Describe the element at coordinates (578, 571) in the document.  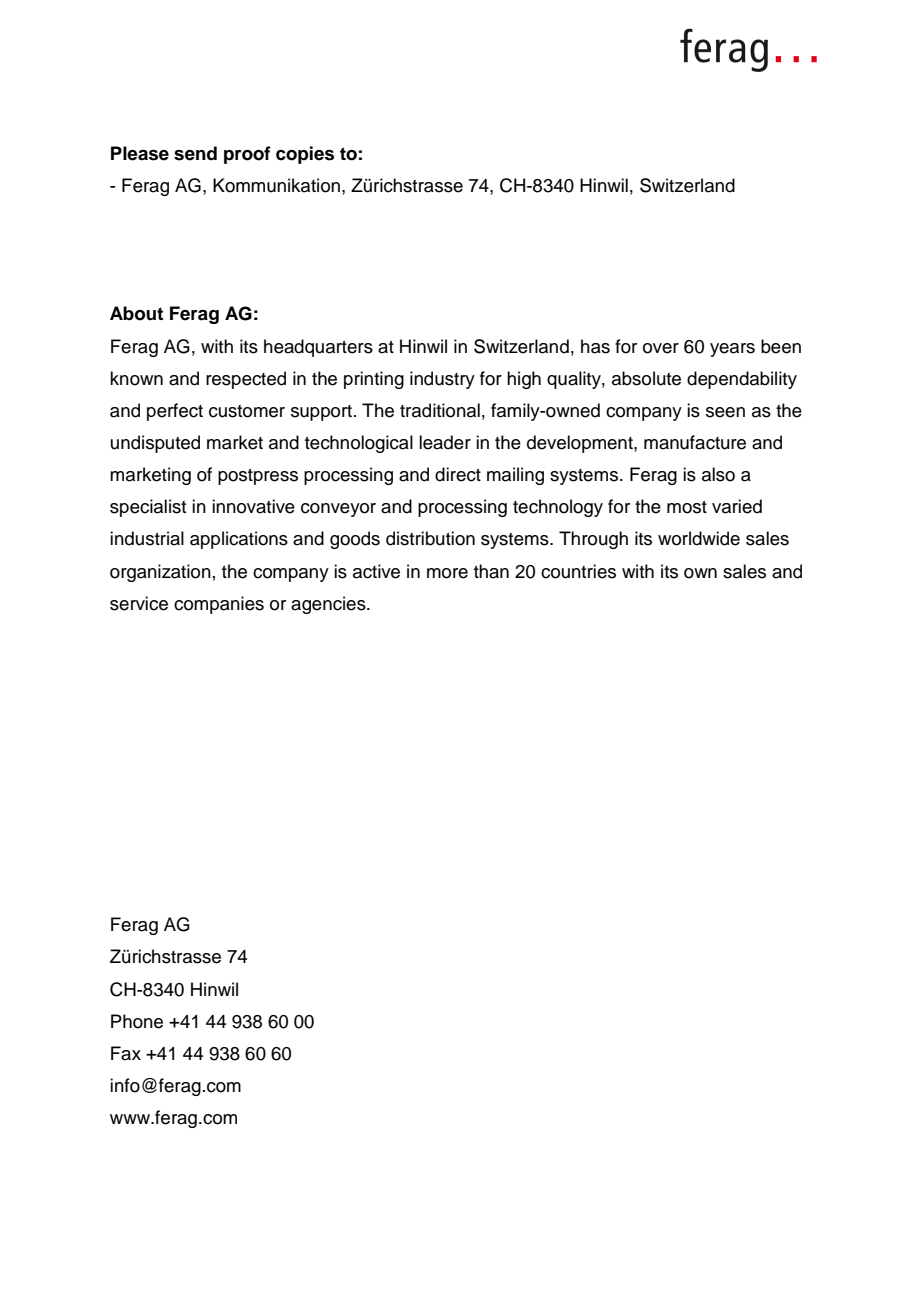
I see `countries` at that location.
